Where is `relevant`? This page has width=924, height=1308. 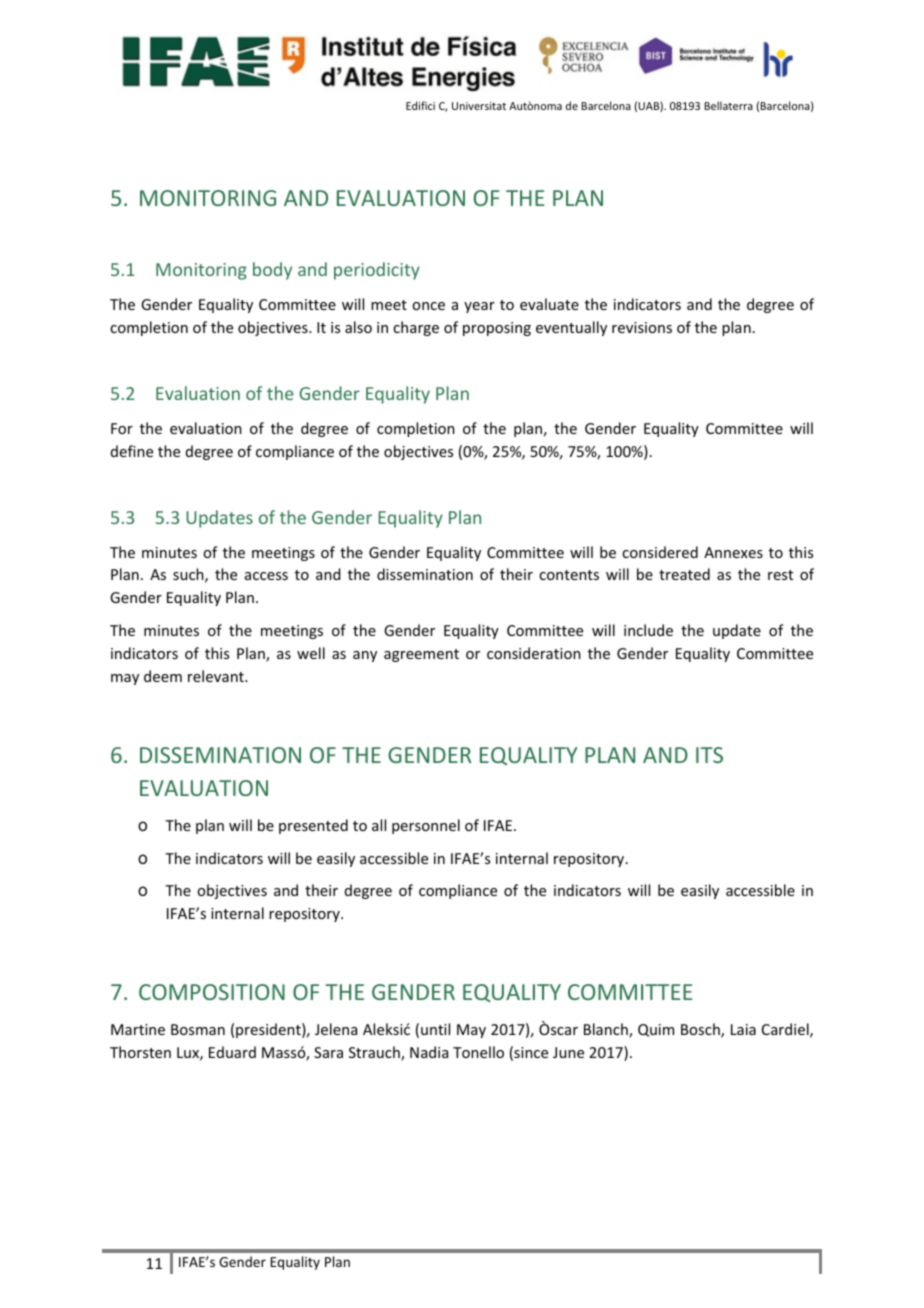 relevant is located at coordinates (217, 676).
